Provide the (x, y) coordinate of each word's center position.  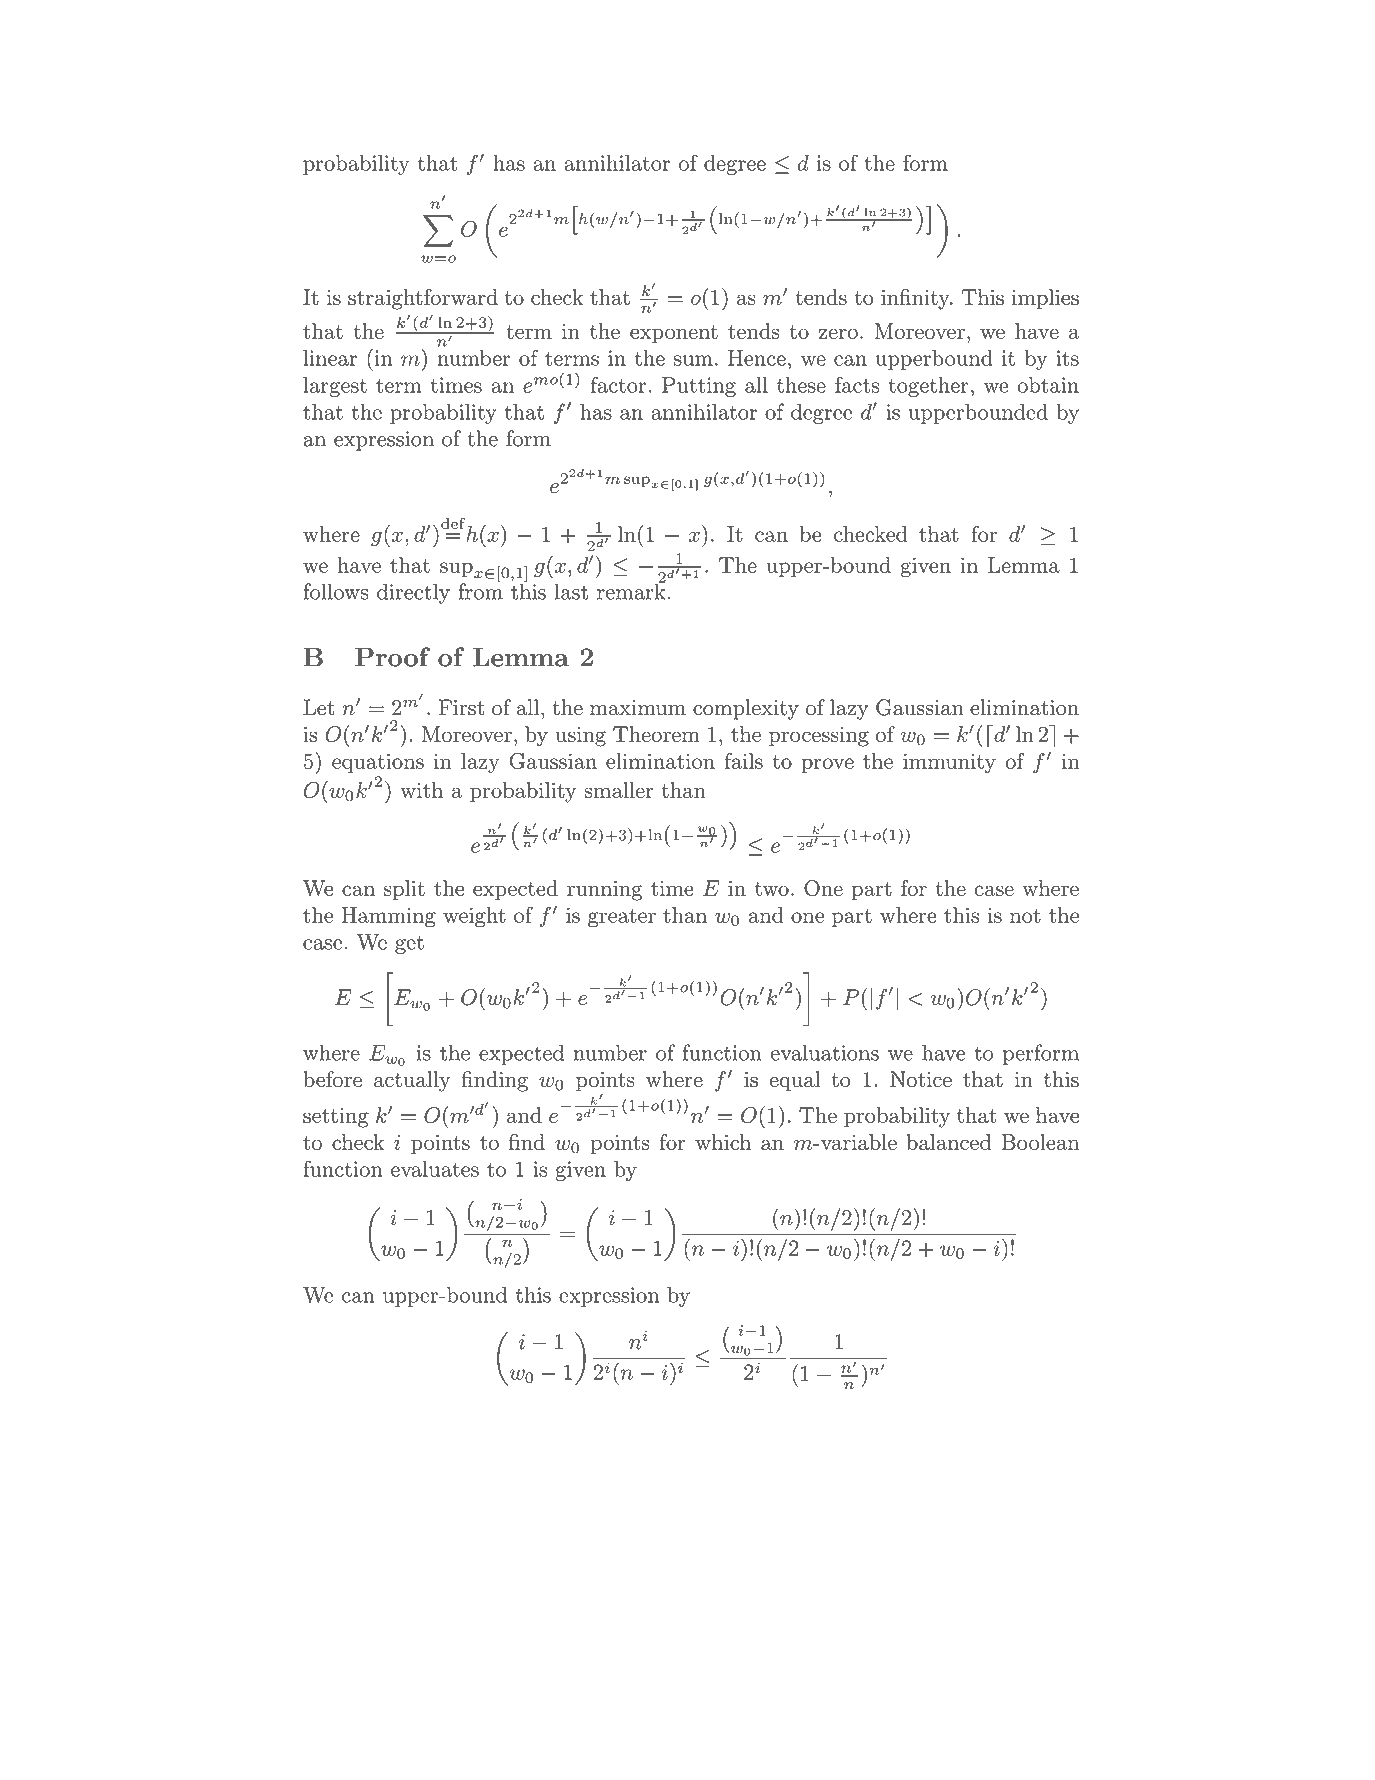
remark (631, 590)
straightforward (423, 299)
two (772, 889)
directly (413, 593)
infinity (916, 299)
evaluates (435, 1169)
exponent (674, 334)
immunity (949, 763)
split (404, 890)
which (723, 1142)
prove (827, 765)
